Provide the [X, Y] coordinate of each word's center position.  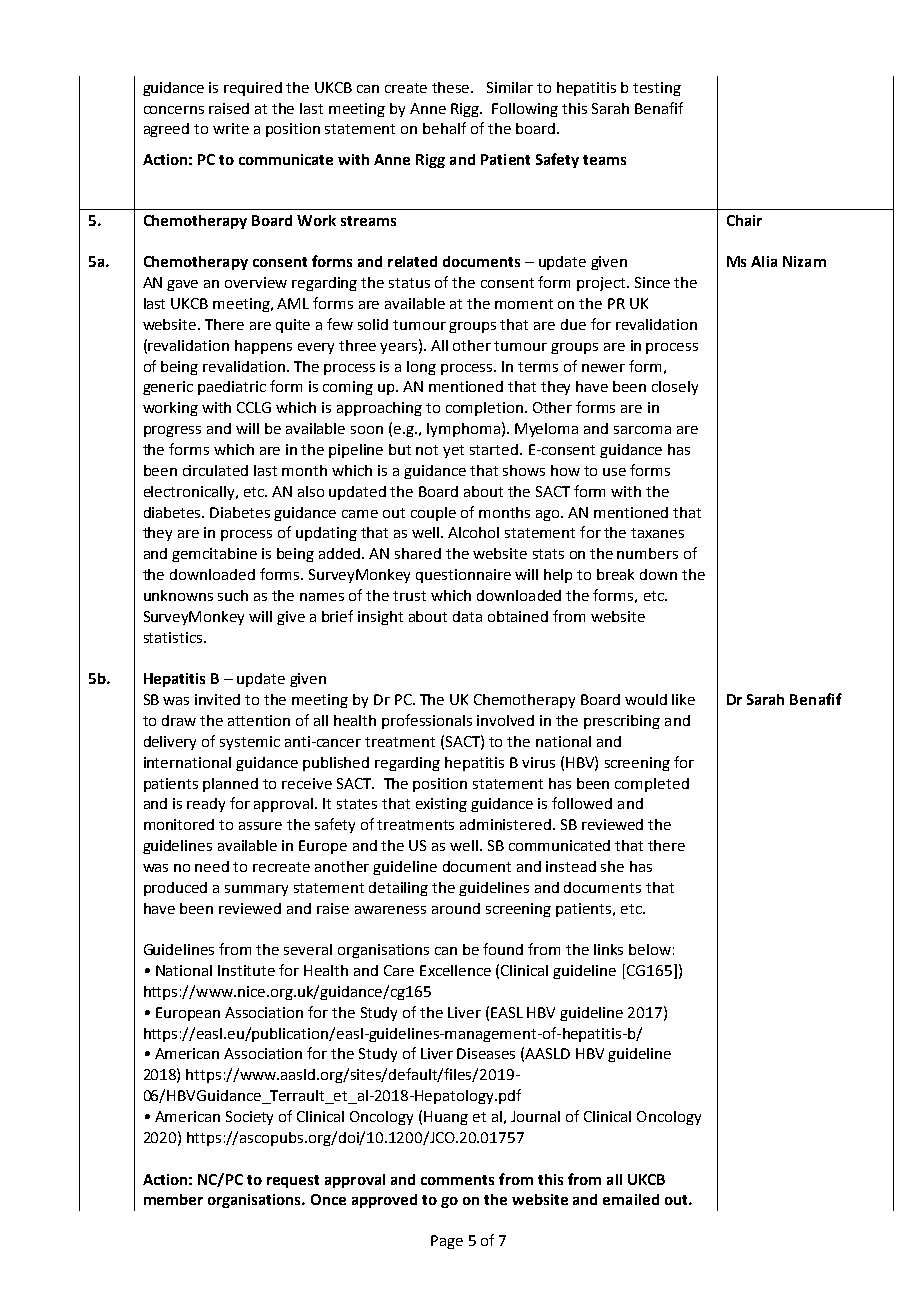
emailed [631, 1199]
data [467, 616]
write [231, 128]
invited [217, 699]
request [293, 1181]
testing [657, 89]
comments [457, 1180]
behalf [444, 128]
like [683, 699]
